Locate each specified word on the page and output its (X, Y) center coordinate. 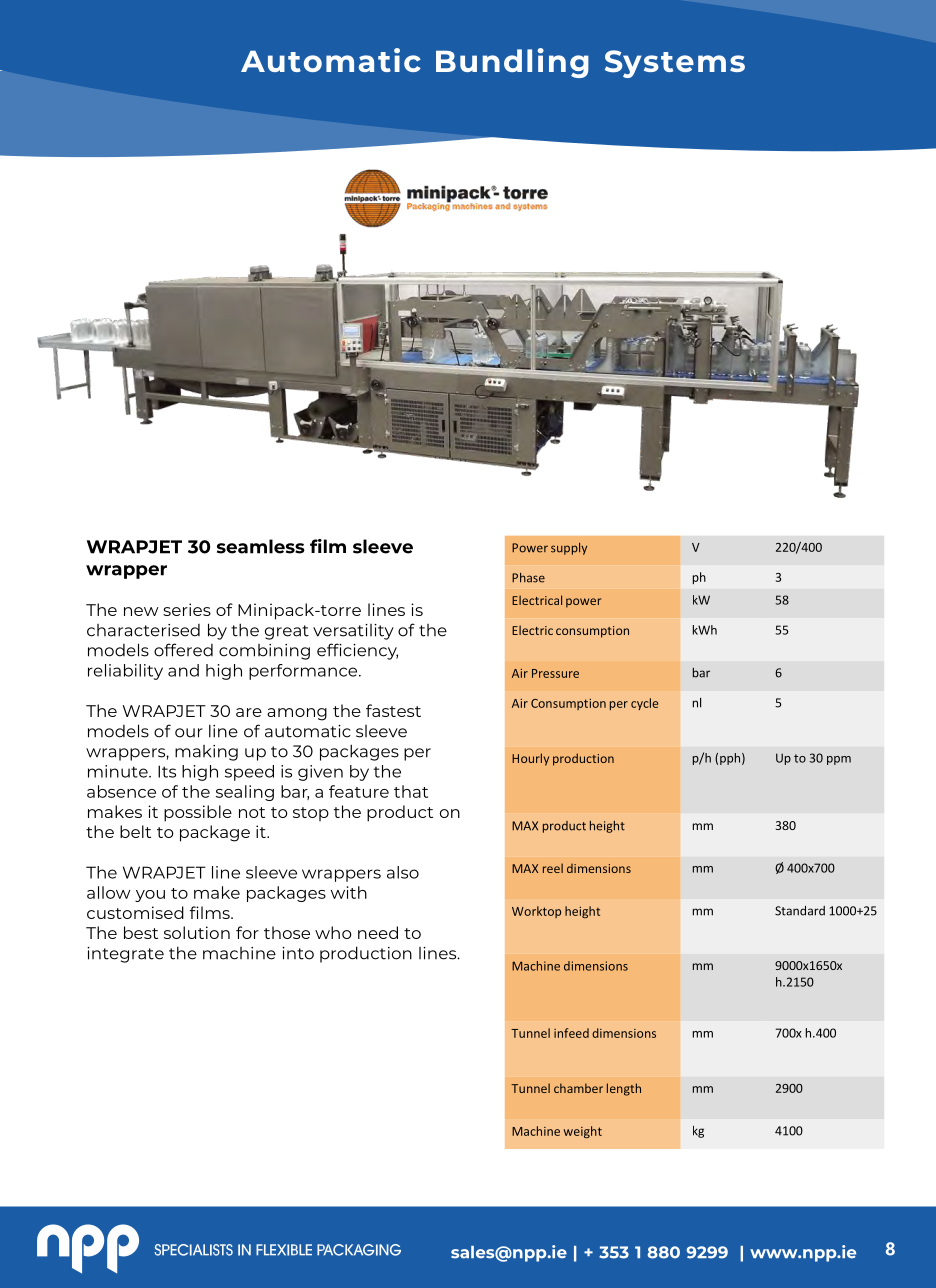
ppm (839, 760)
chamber (578, 1088)
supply (569, 549)
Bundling (512, 63)
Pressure (555, 673)
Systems (675, 64)
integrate (125, 955)
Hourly (530, 759)
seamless (261, 546)
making (206, 753)
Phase (528, 578)
